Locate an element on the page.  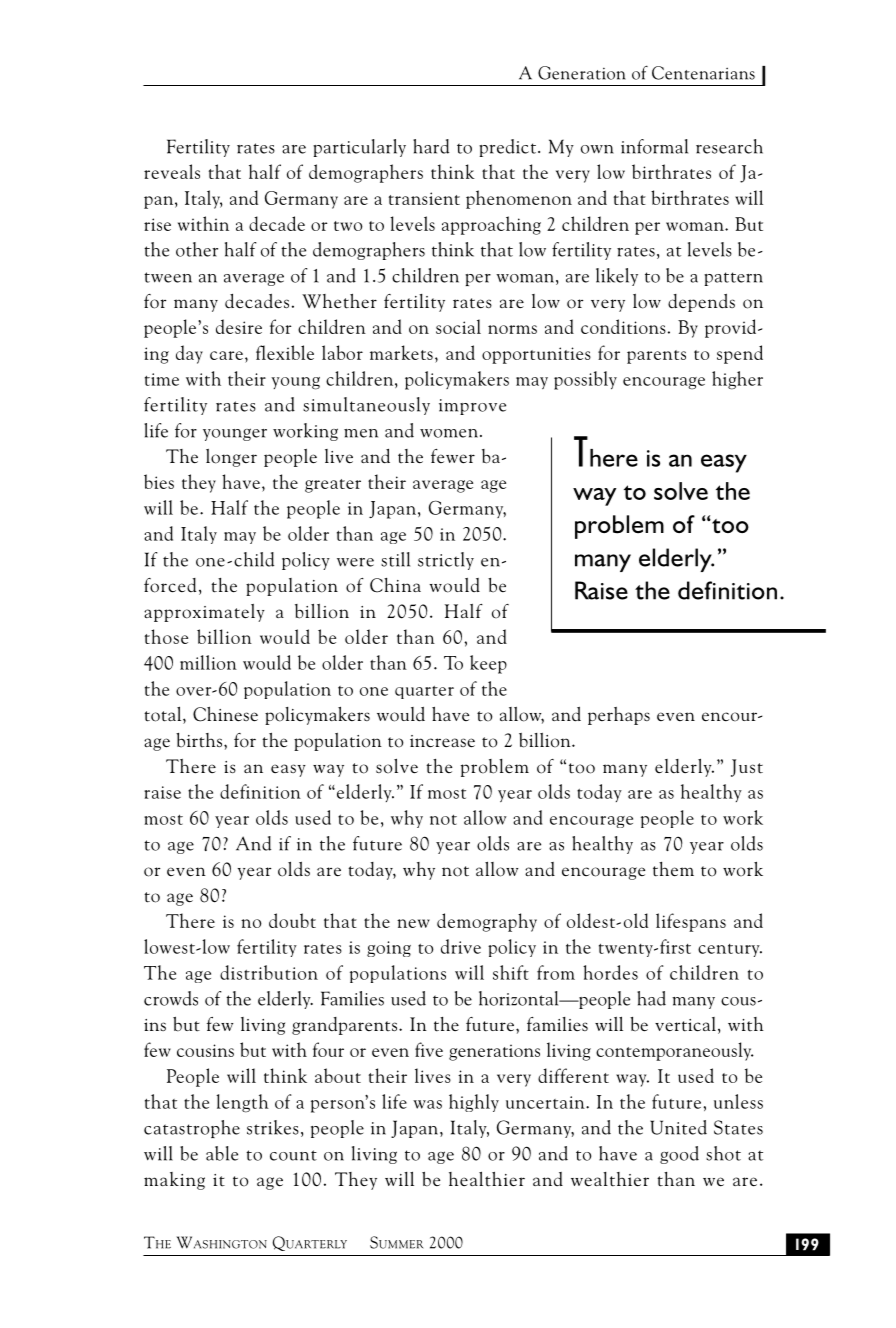
good is located at coordinates (679, 1155).
